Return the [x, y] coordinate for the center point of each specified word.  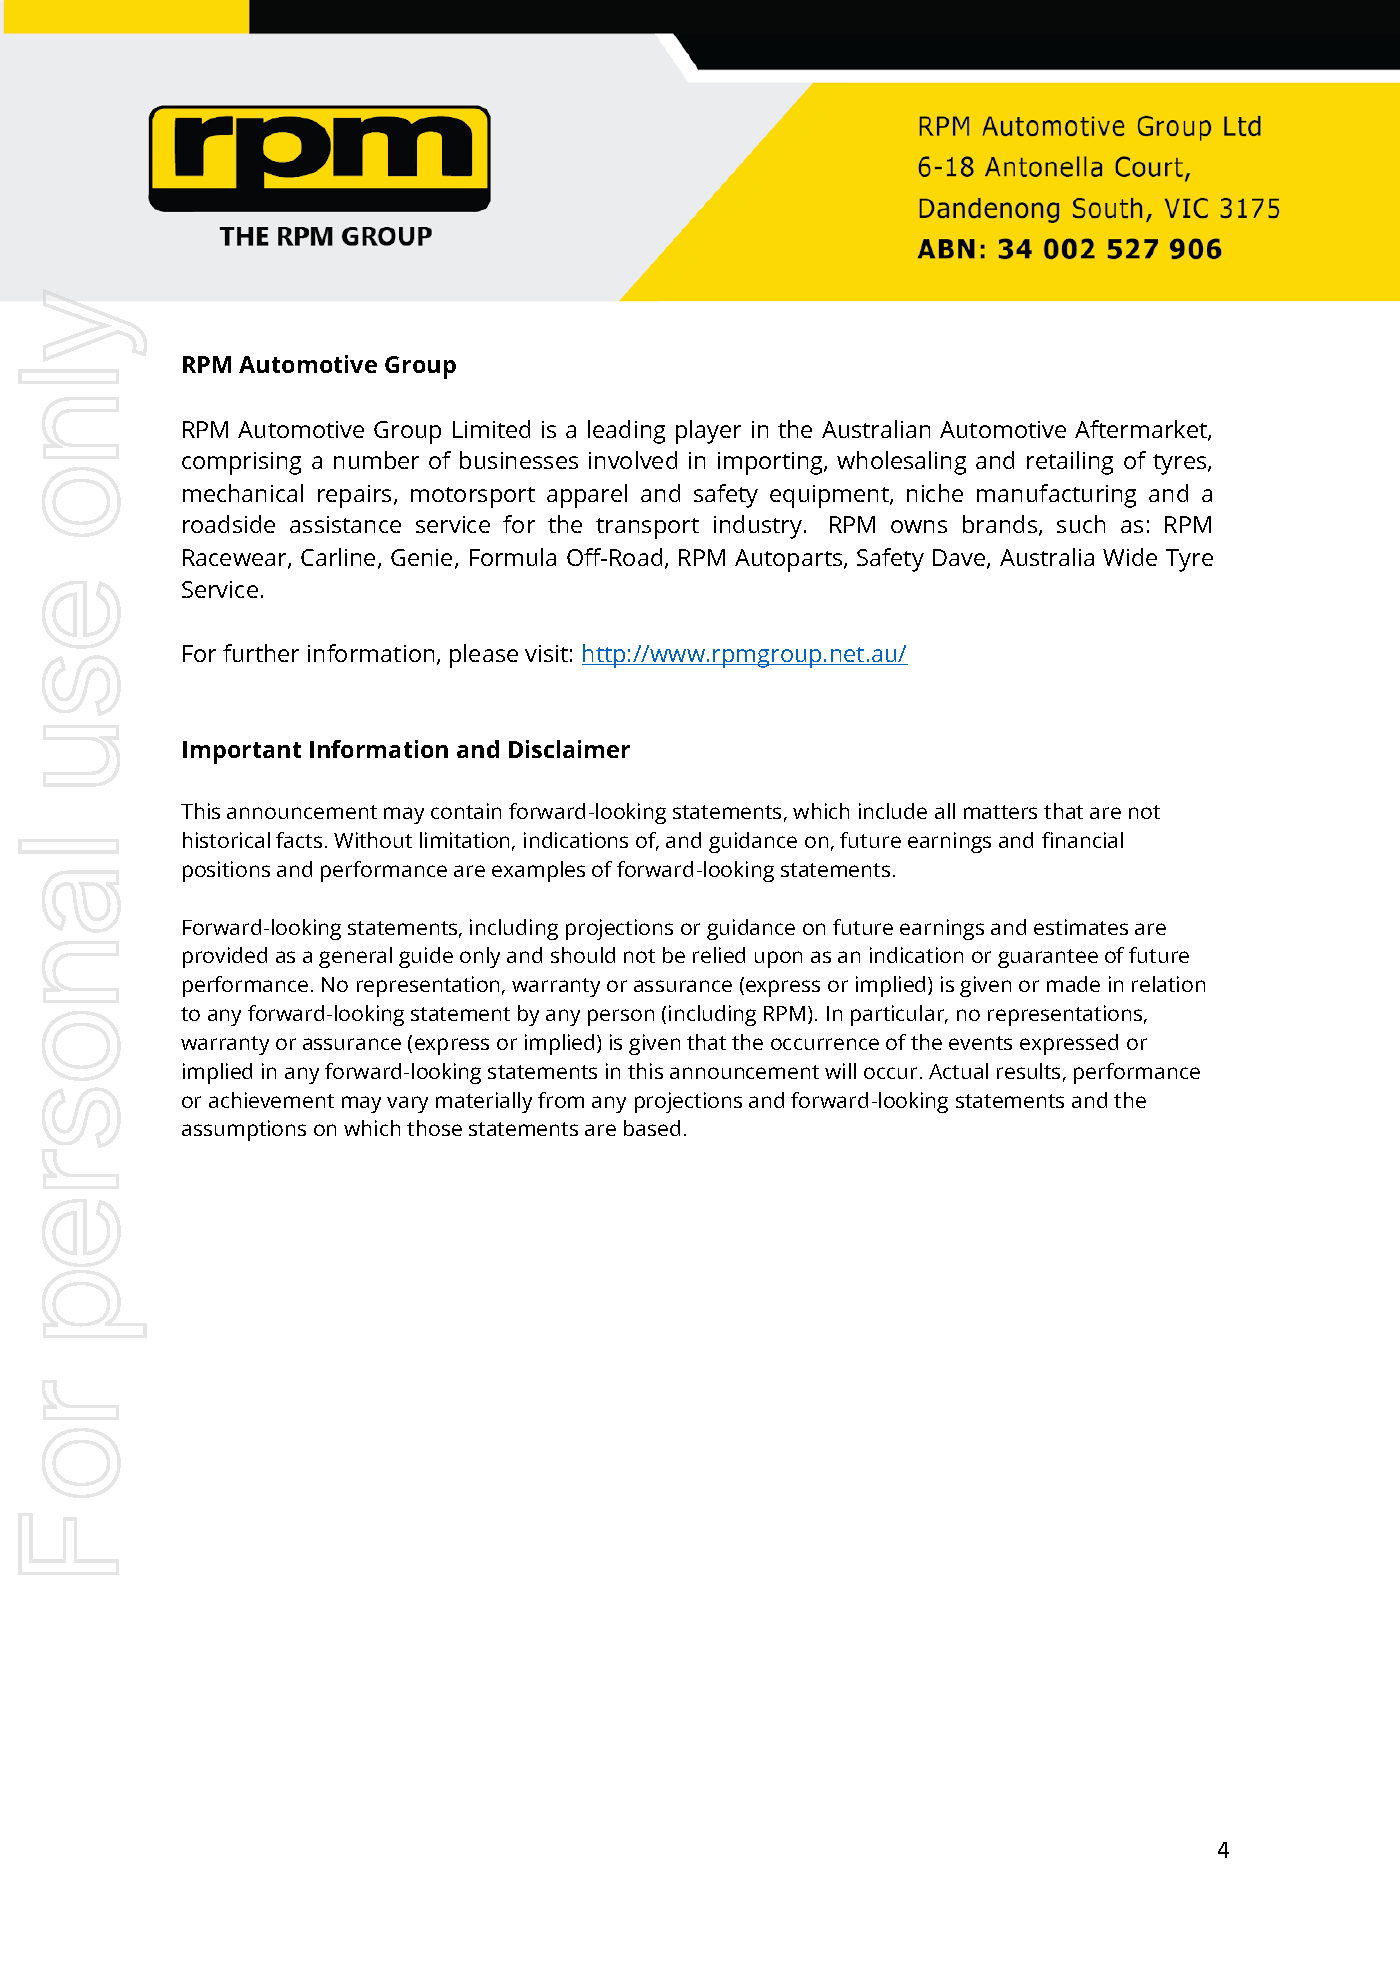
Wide [1130, 557]
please [484, 656]
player [708, 432]
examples [538, 871]
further [261, 653]
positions [226, 871]
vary [407, 1104]
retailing [1070, 463]
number [376, 460]
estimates [1081, 927]
